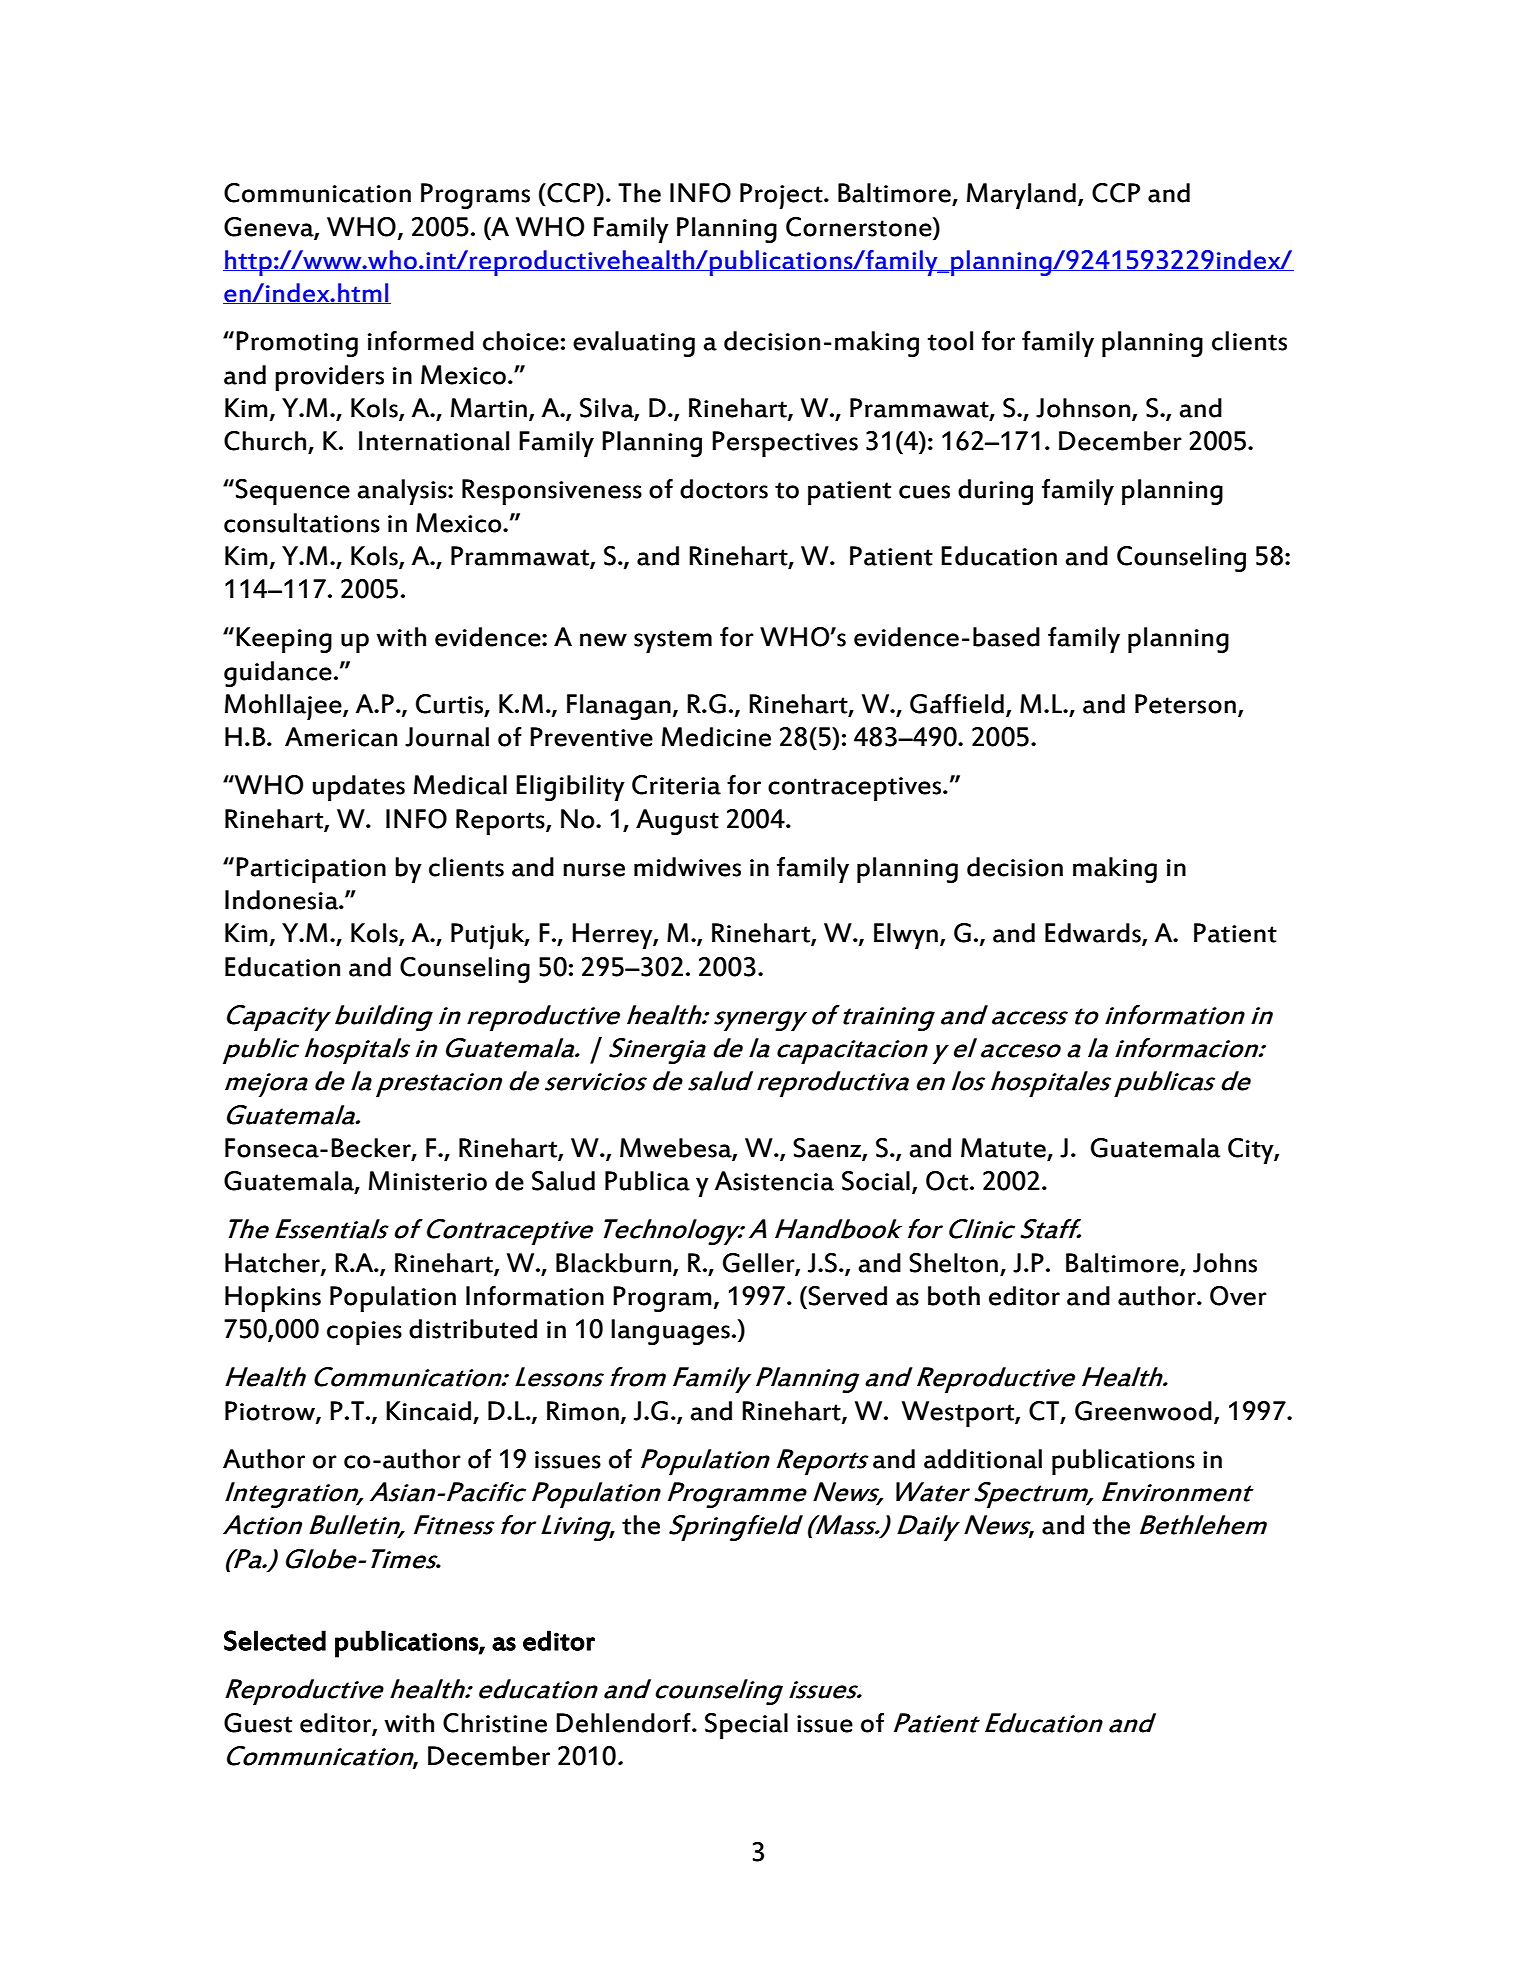  Describe the element at coordinates (716, 737) in the screenshot. I see `Medicine` at that location.
